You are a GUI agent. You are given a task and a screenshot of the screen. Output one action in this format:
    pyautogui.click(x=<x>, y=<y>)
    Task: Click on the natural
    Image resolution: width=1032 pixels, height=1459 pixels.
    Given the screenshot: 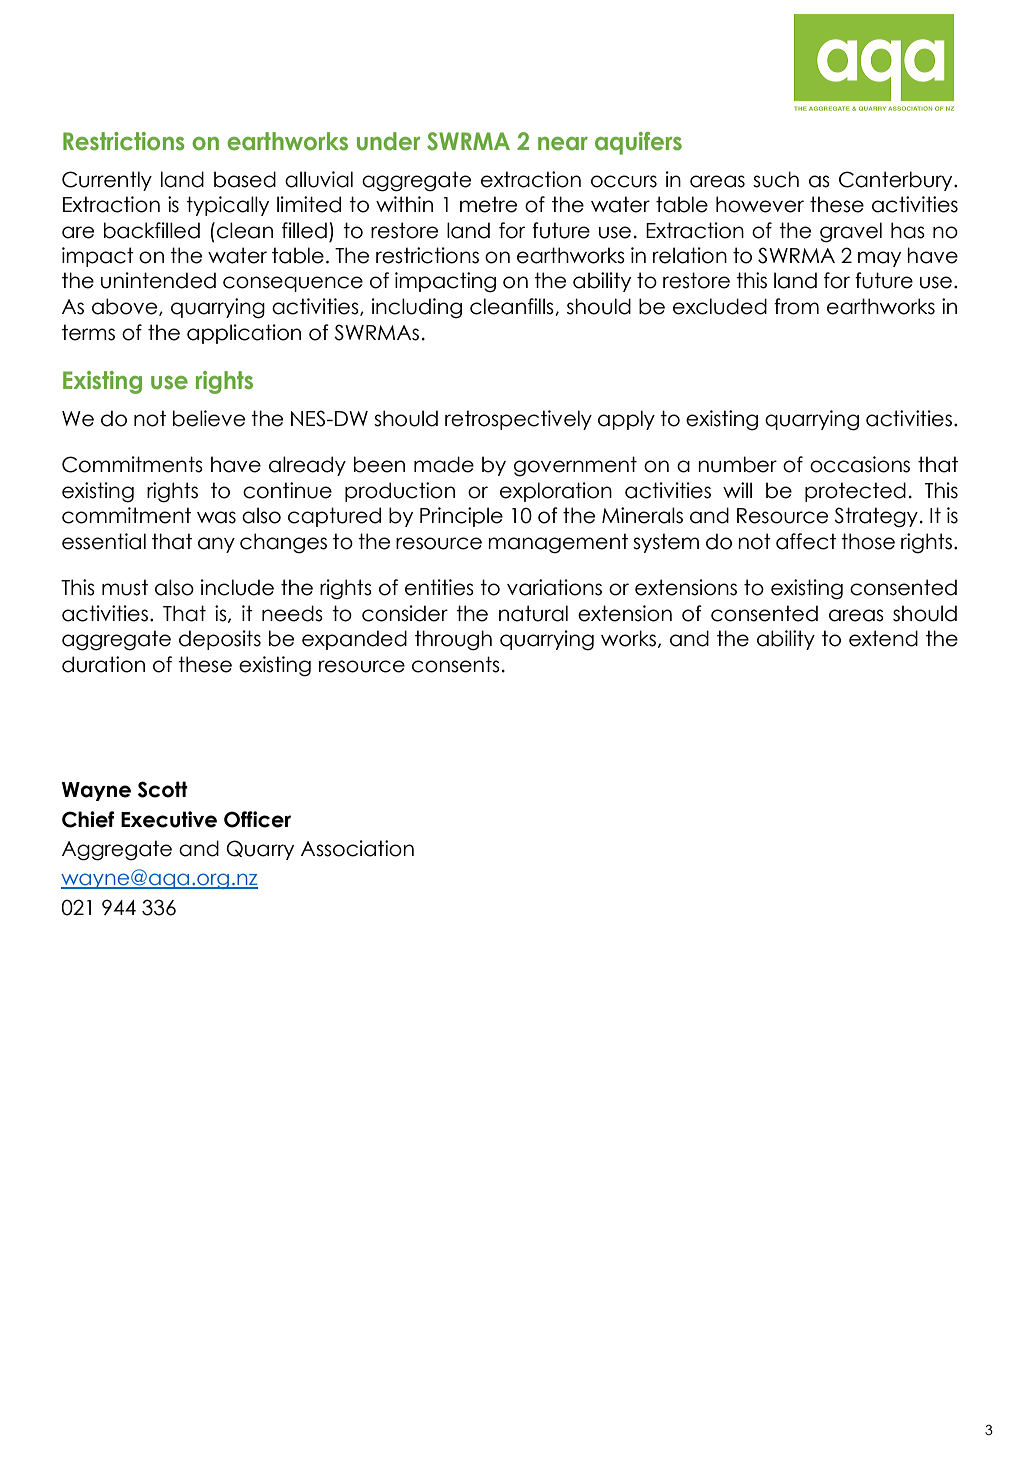 What is the action you would take?
    pyautogui.click(x=533, y=613)
